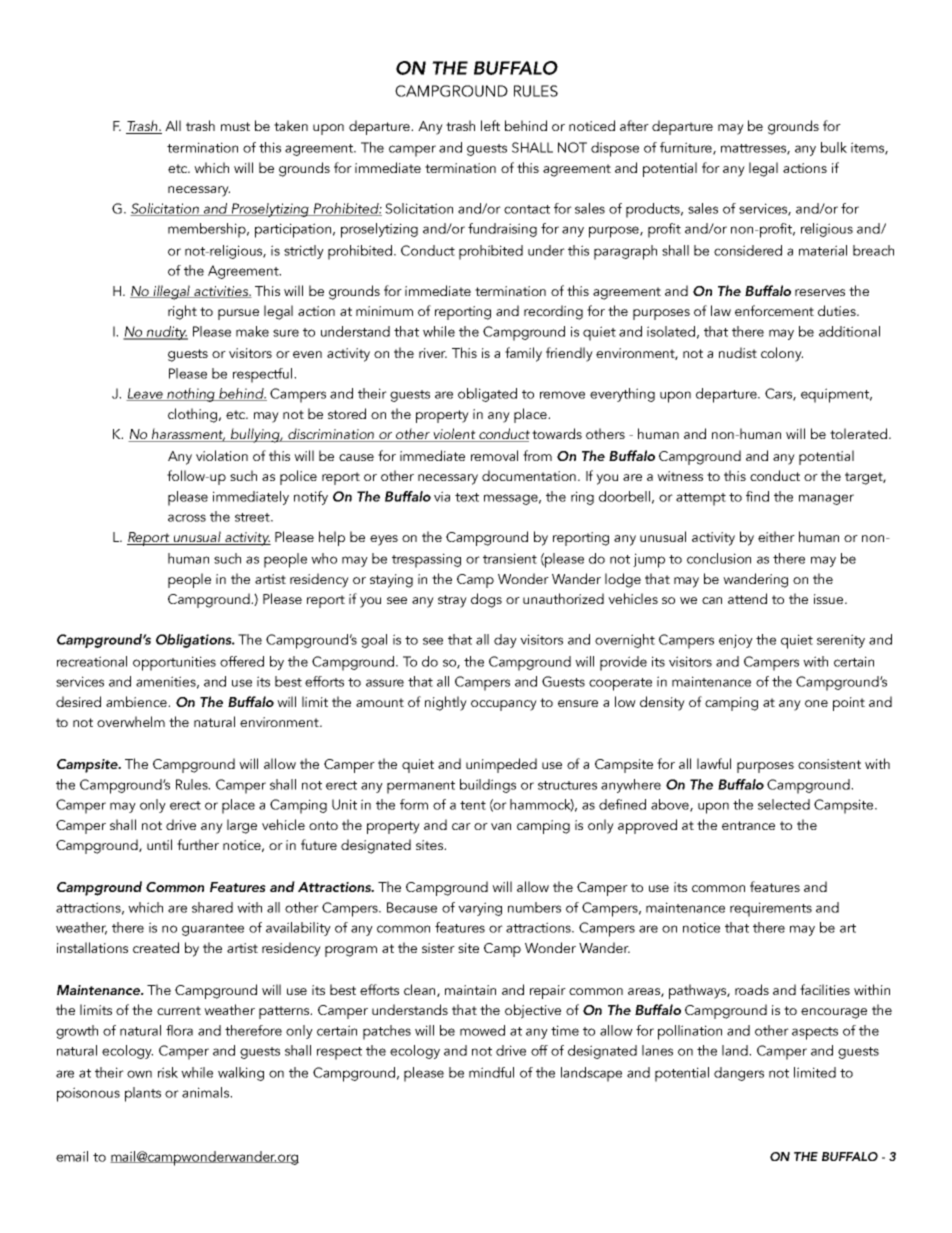 This image has width=952, height=1233. I want to click on ambience, so click(137, 701).
